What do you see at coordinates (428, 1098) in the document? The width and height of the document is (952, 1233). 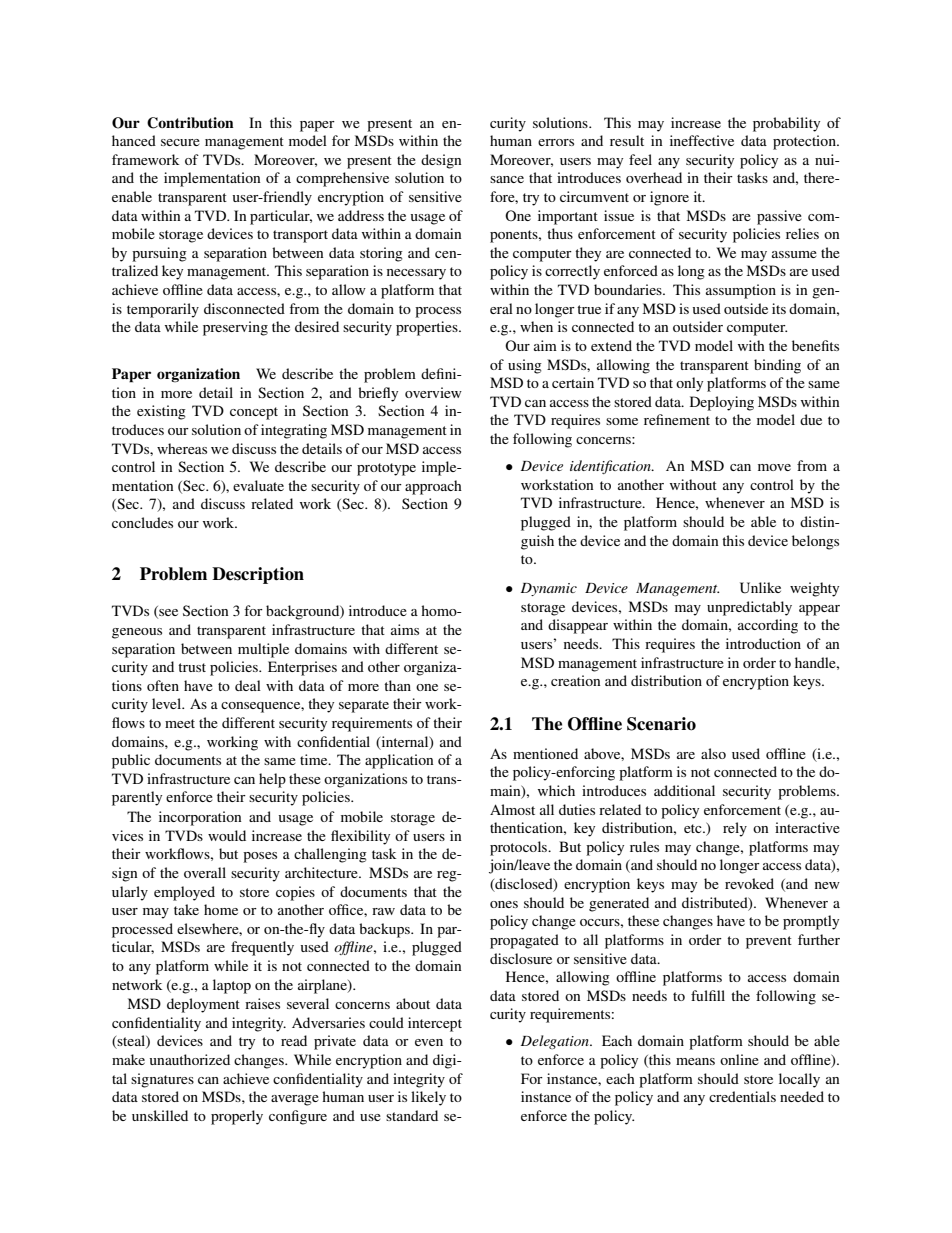 I see `likely` at bounding box center [428, 1098].
